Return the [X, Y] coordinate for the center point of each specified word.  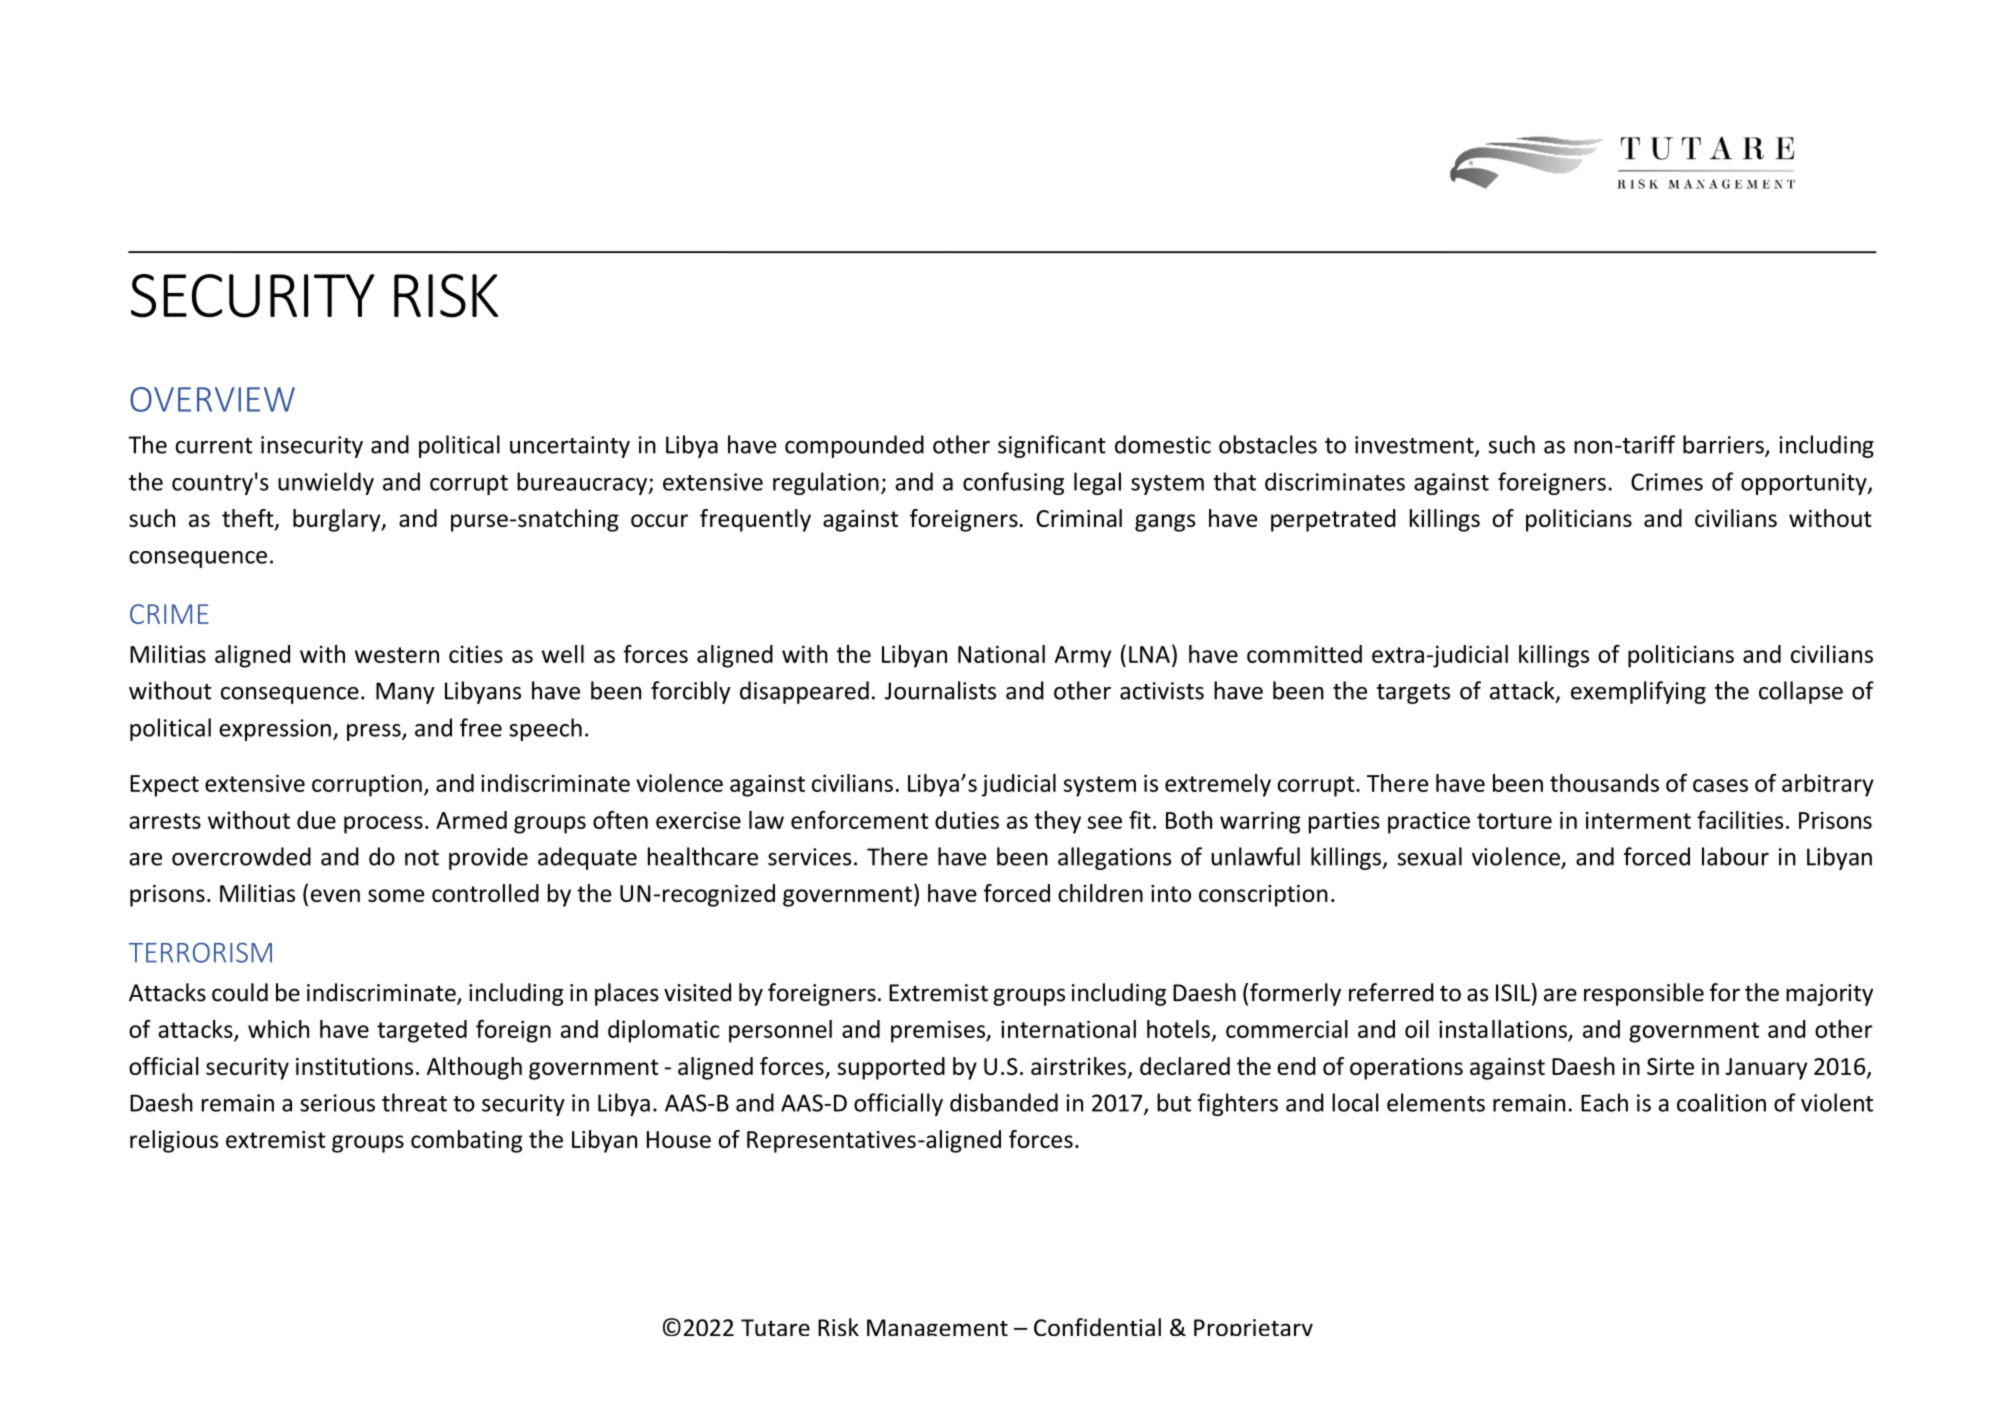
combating [467, 1141]
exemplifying [1638, 692]
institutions [354, 1066]
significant [1052, 446]
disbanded [1004, 1102]
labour [1735, 856]
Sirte [1670, 1066]
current [213, 446]
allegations [1114, 858]
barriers [1724, 445]
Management [937, 1327]
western [397, 655]
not [422, 858]
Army [1083, 657]
